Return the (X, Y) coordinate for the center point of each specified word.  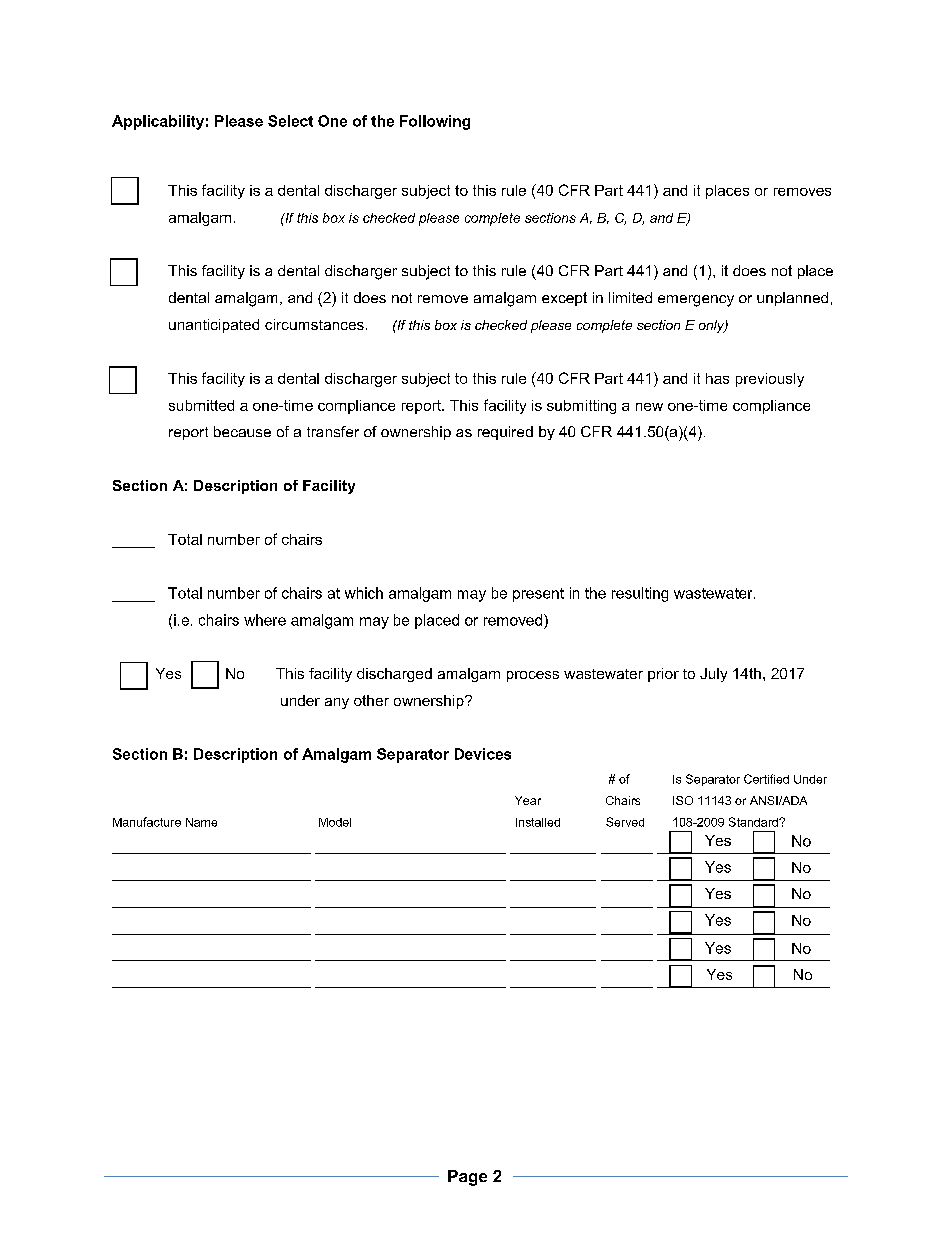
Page (467, 1178)
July (713, 675)
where (265, 620)
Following (435, 122)
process (533, 676)
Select (290, 121)
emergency (696, 301)
